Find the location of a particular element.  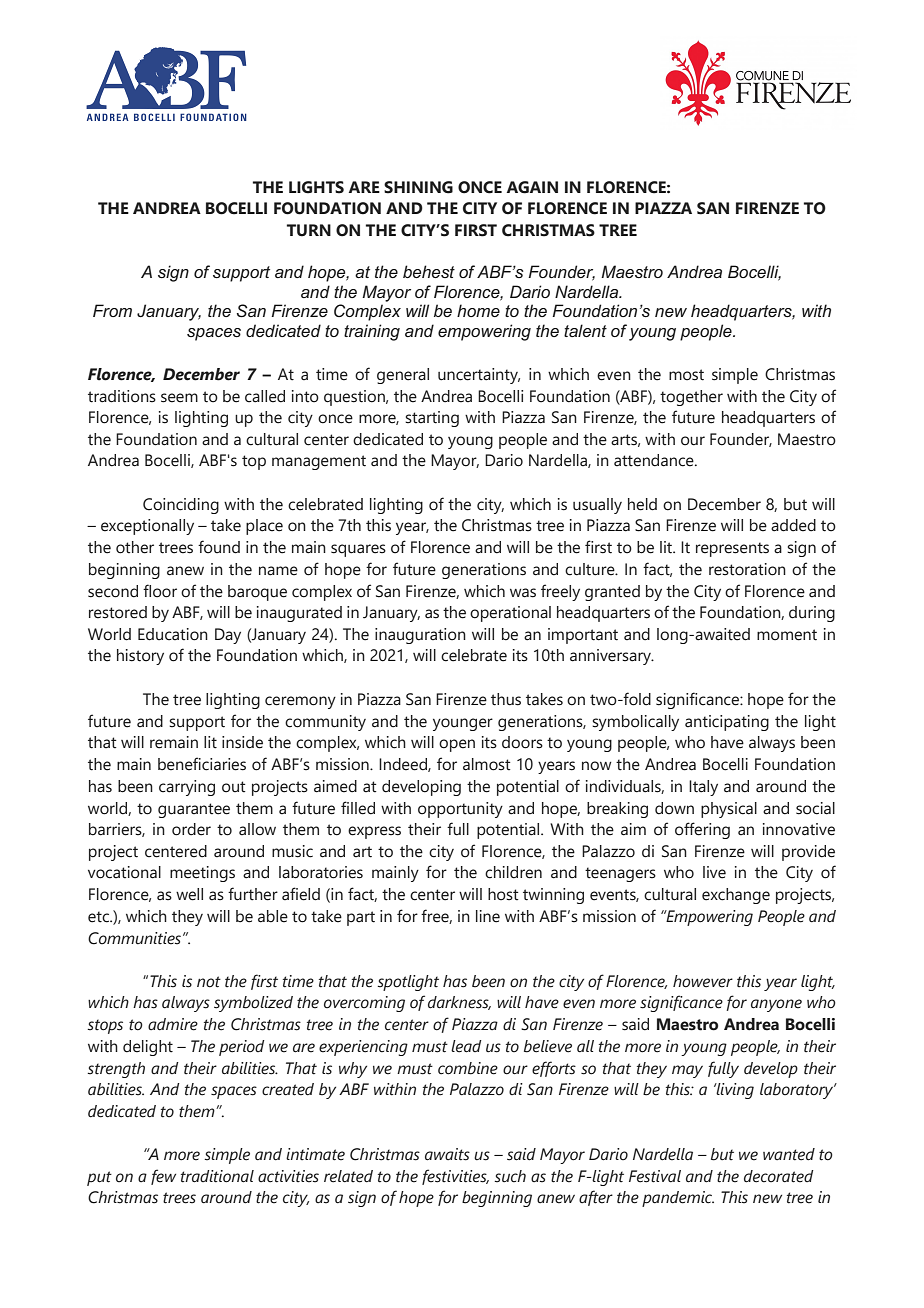

decorated is located at coordinates (779, 1176).
